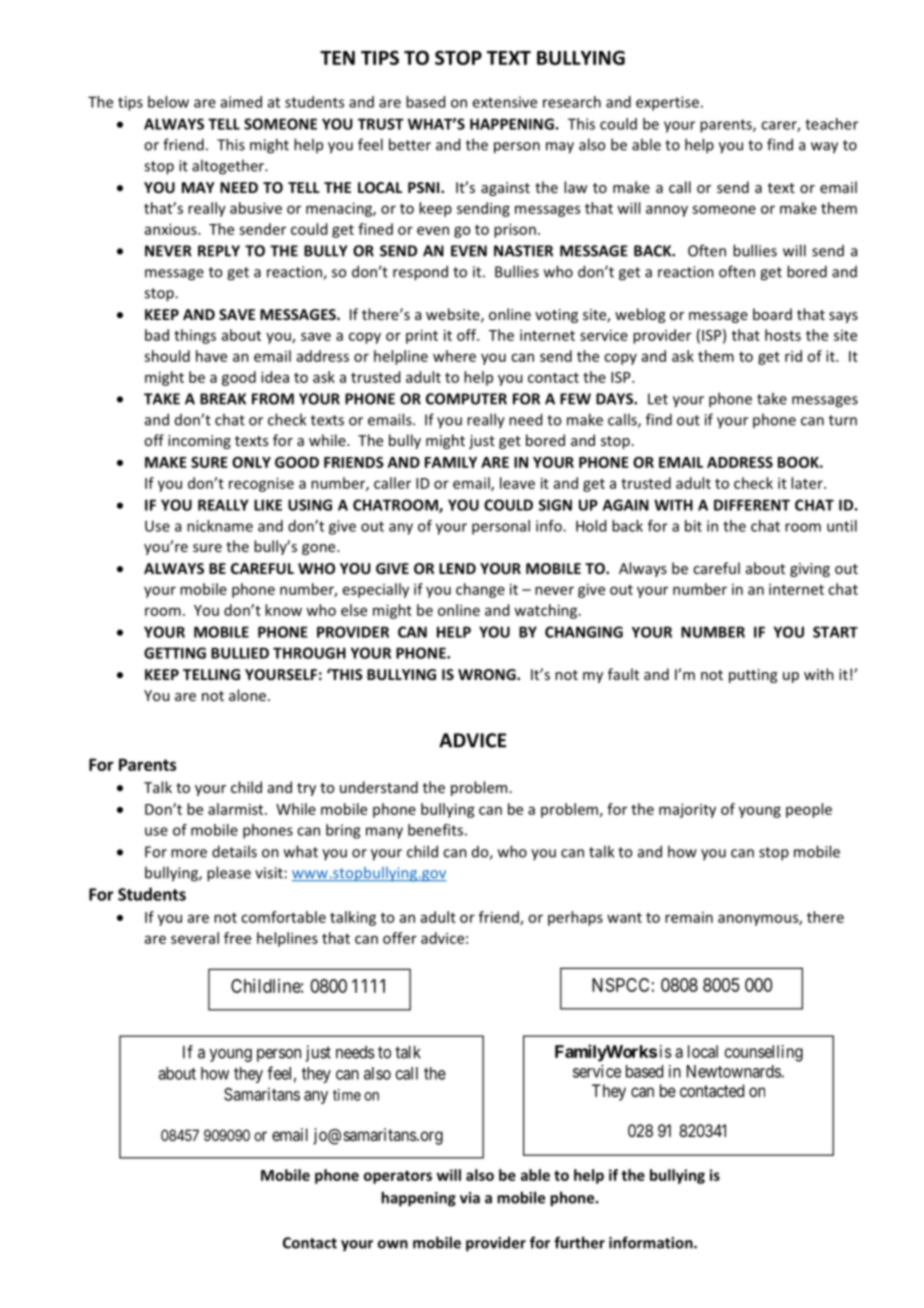  What do you see at coordinates (753, 676) in the image?
I see `putting` at bounding box center [753, 676].
